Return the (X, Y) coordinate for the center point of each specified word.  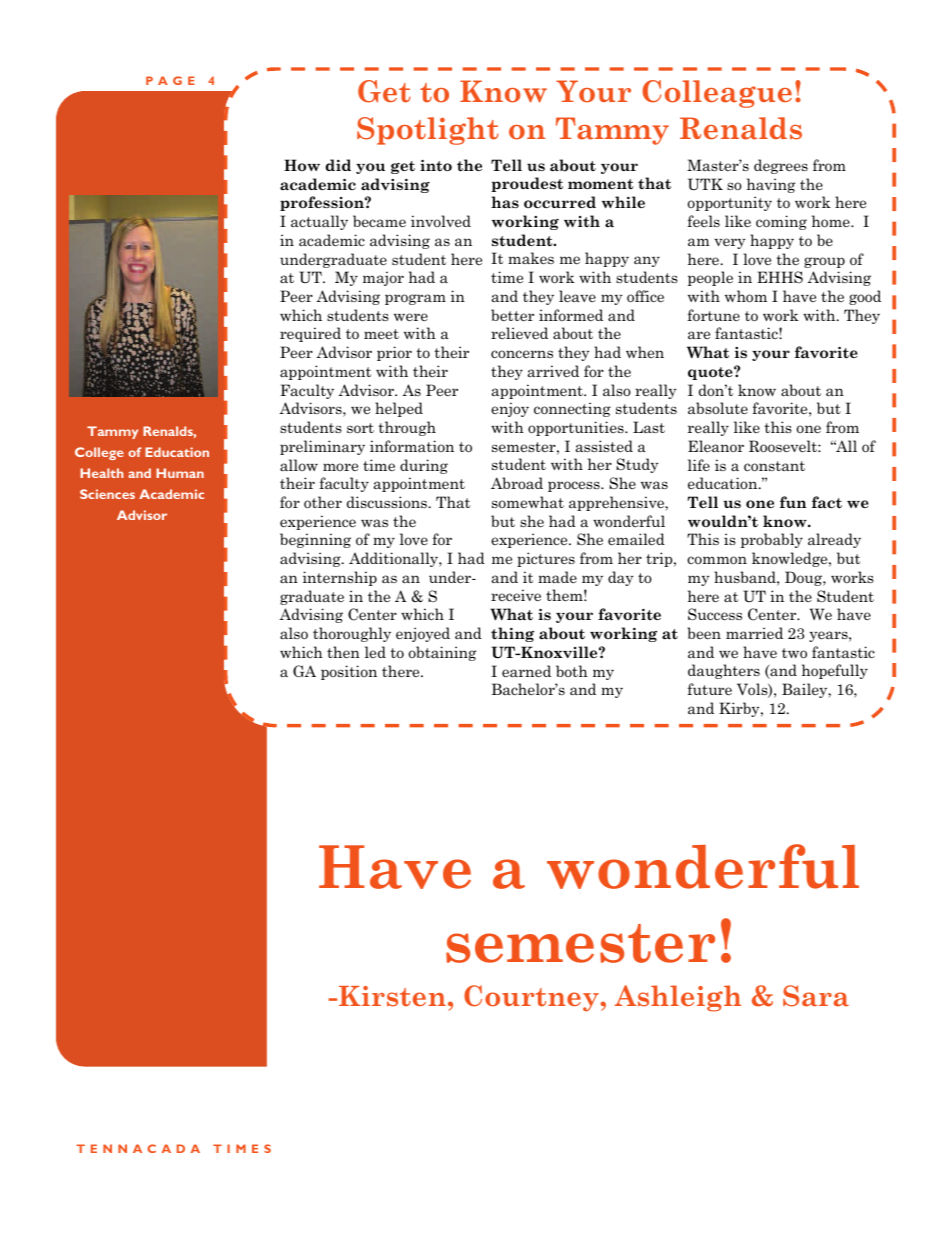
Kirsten (392, 996)
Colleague (717, 94)
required (310, 334)
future (709, 689)
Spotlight (428, 131)
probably (772, 540)
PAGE (170, 80)
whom (746, 296)
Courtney (532, 998)
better (512, 315)
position (349, 672)
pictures (546, 559)
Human (180, 473)
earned (526, 671)
